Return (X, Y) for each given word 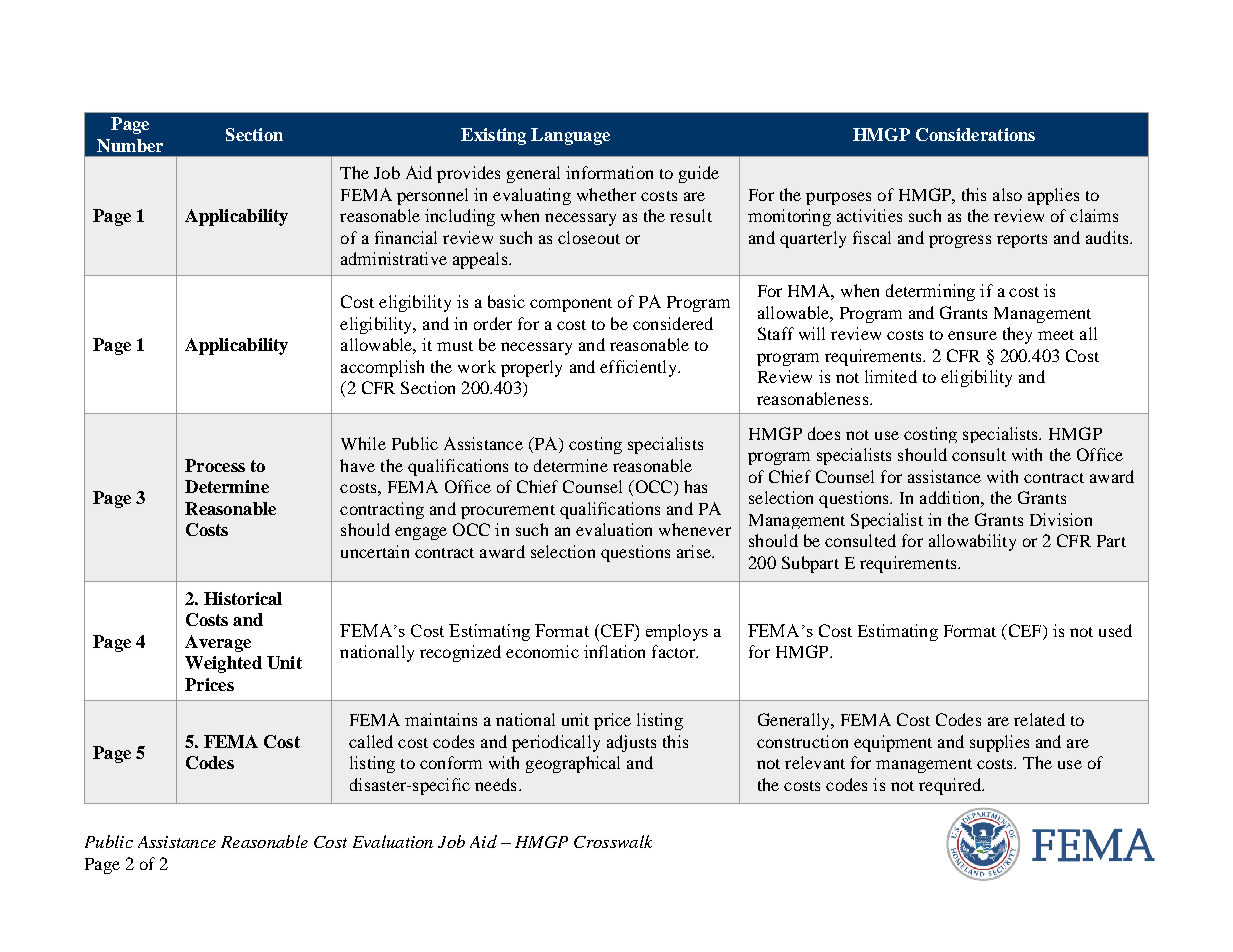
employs (677, 632)
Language (570, 136)
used (1115, 630)
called (371, 741)
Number (130, 145)
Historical (243, 598)
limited (891, 376)
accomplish (382, 368)
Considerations (975, 134)
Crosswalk (613, 841)
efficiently (639, 368)
